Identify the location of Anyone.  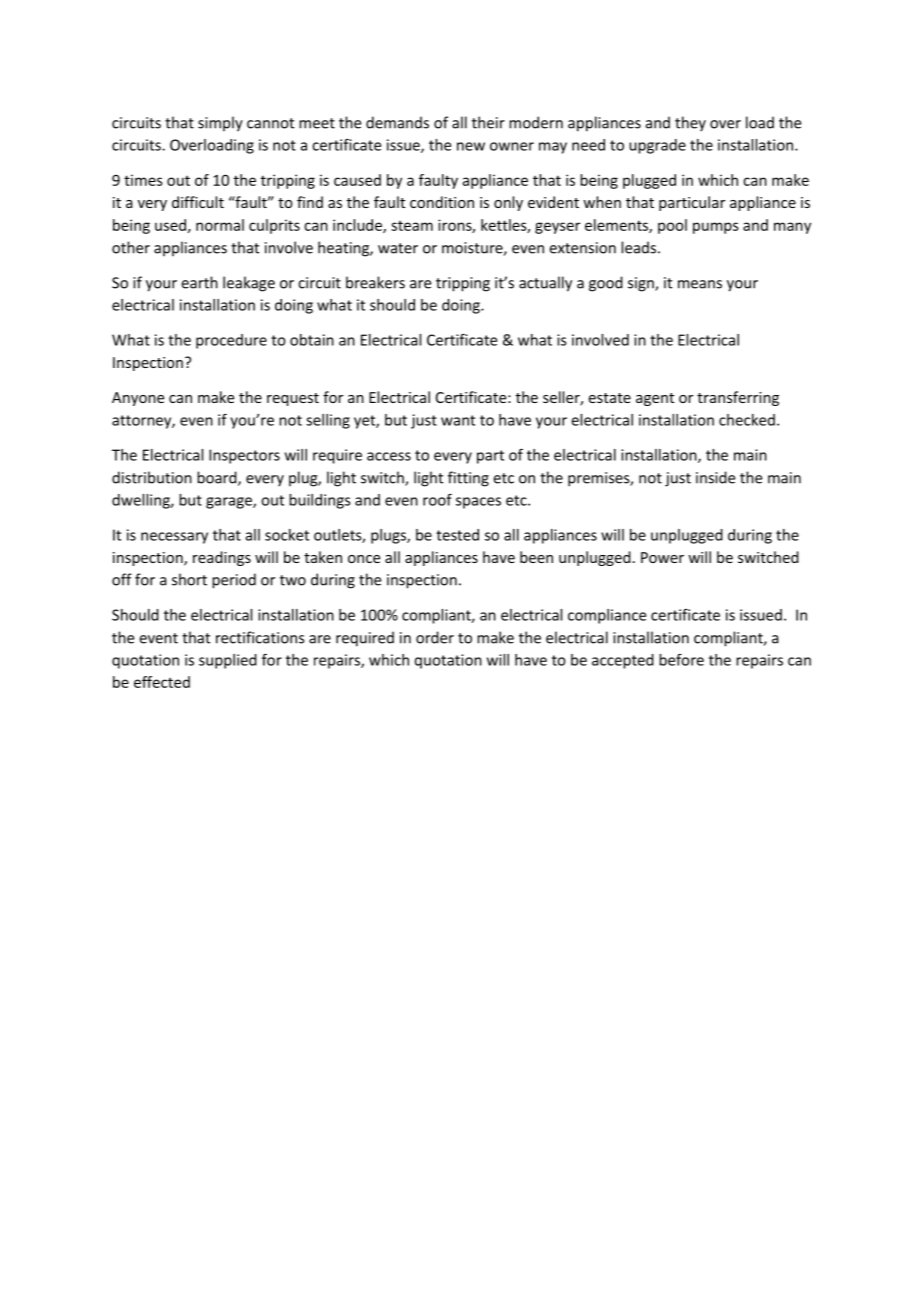
(138, 399).
